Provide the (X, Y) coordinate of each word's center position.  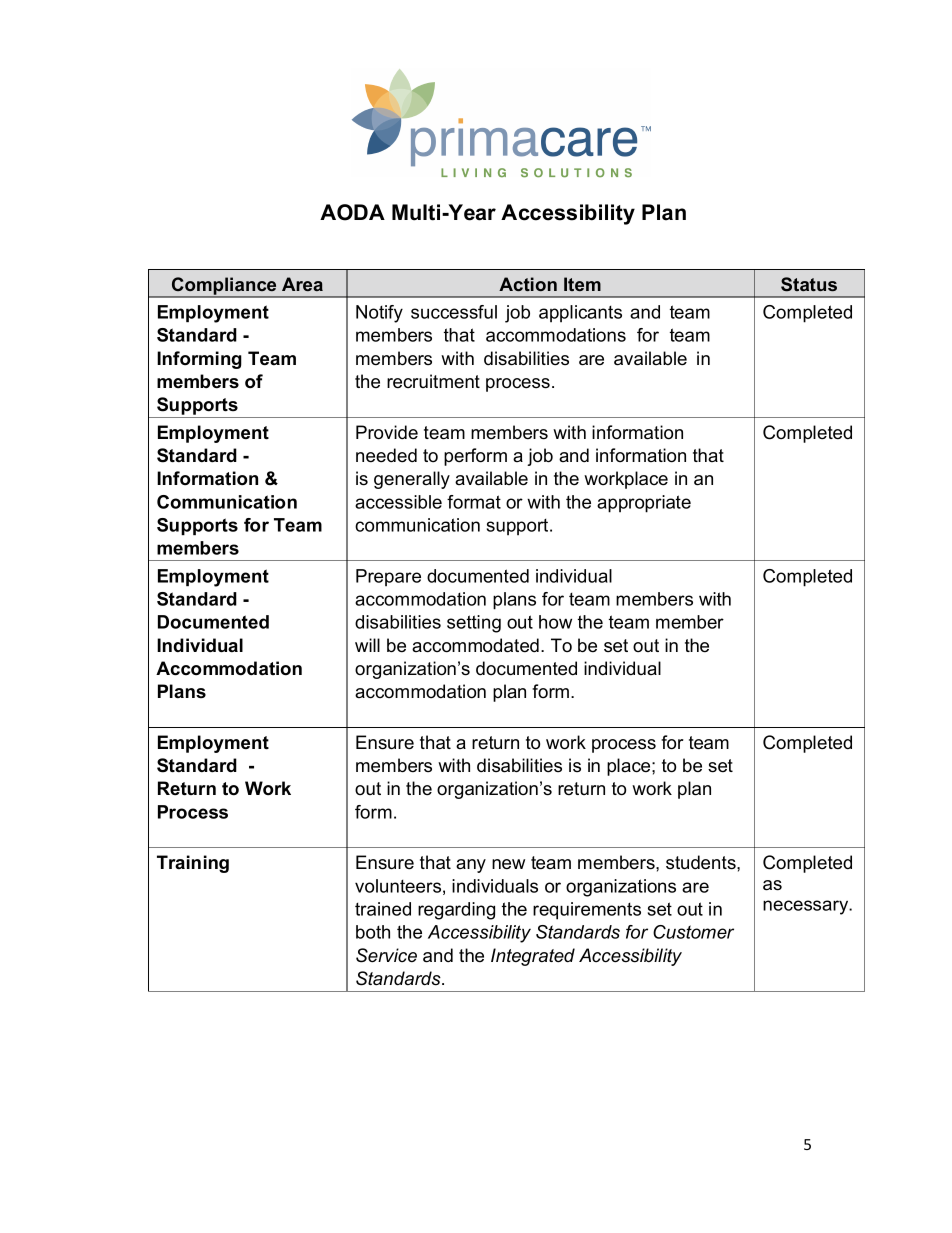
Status (809, 284)
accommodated (475, 645)
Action (528, 284)
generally (412, 480)
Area (302, 284)
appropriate (644, 504)
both (373, 932)
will (367, 645)
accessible (398, 502)
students (702, 862)
